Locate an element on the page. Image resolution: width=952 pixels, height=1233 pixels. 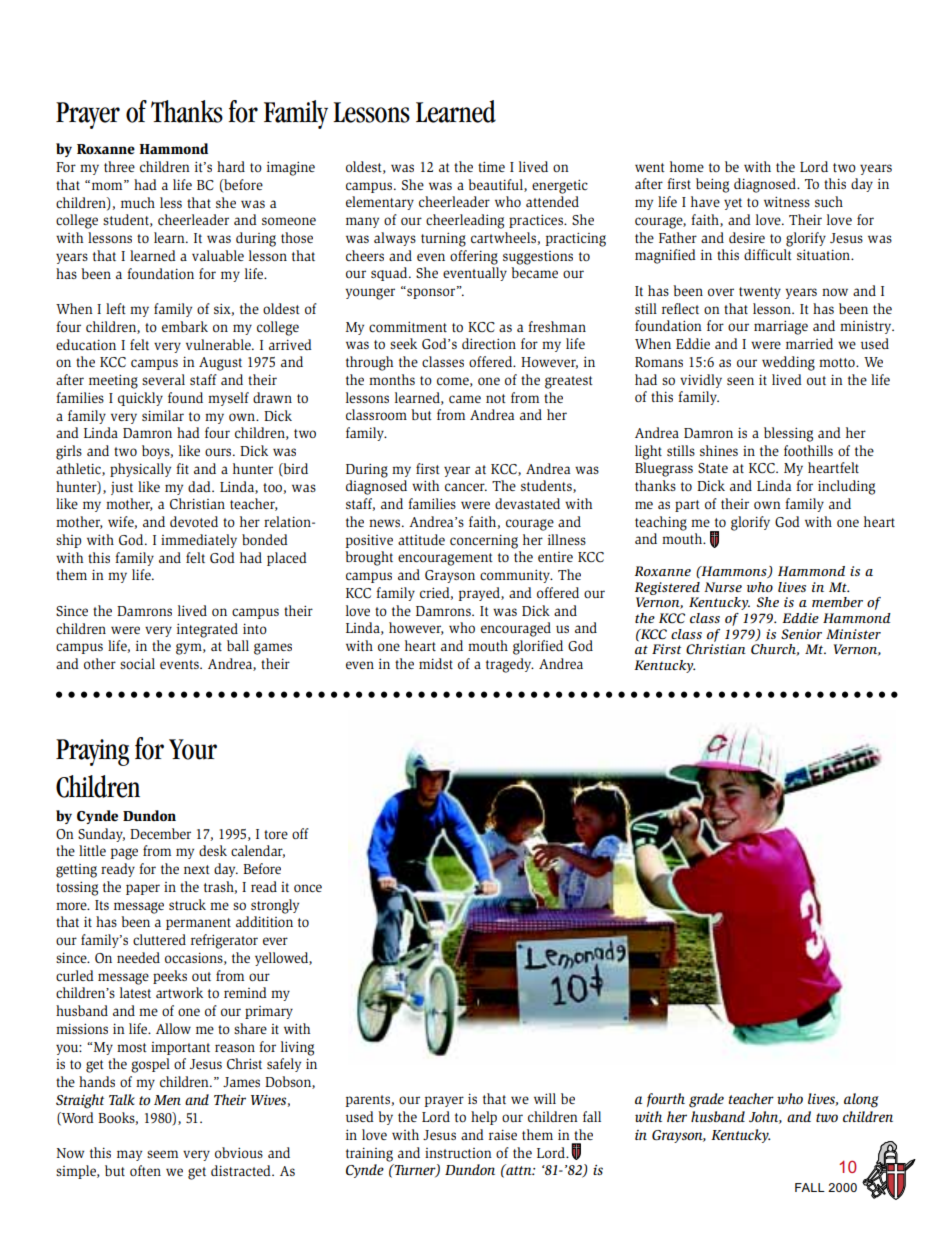
devoted is located at coordinates (194, 521).
